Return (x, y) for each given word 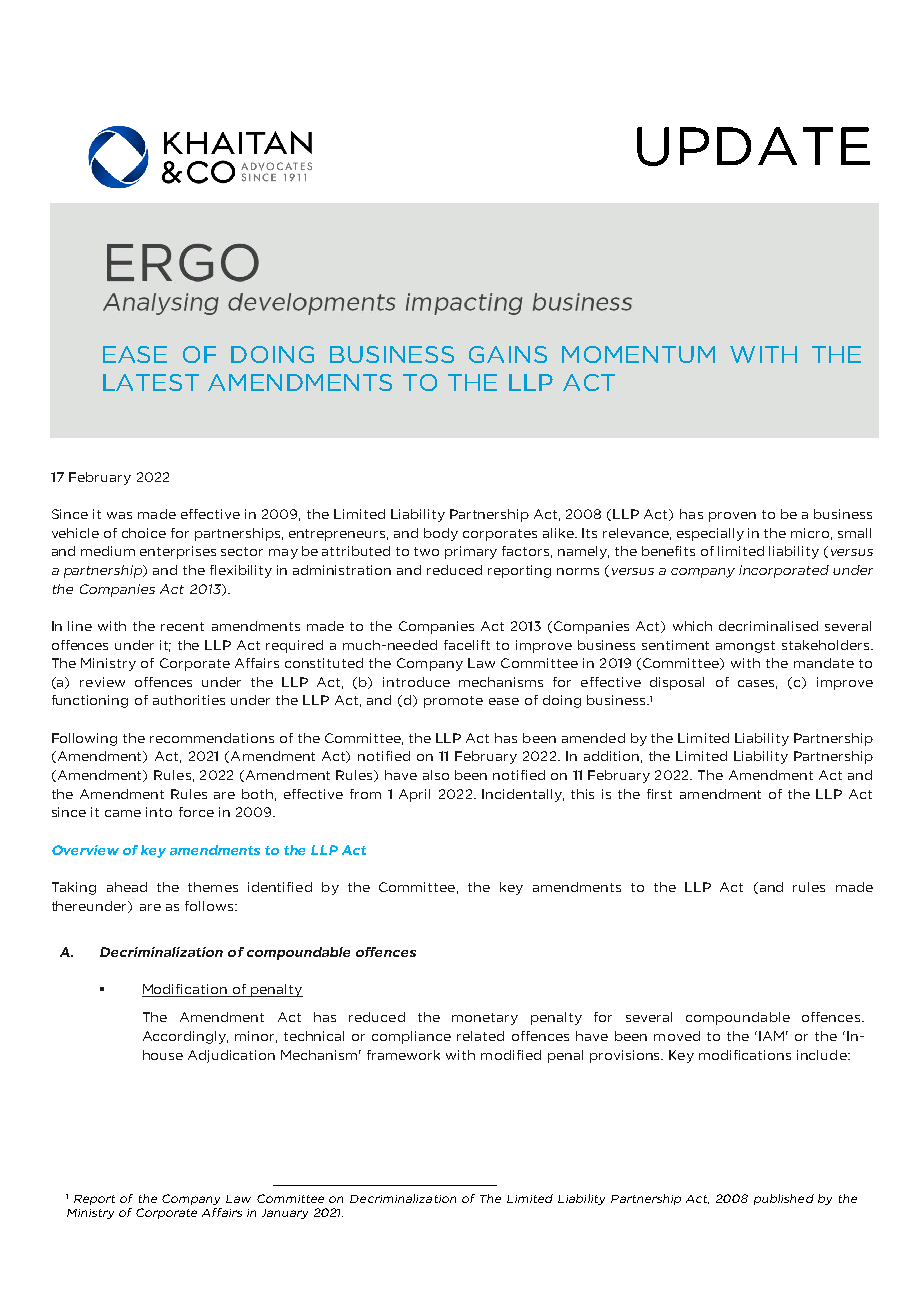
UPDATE (753, 146)
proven (732, 517)
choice (144, 533)
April (414, 795)
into (159, 812)
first (659, 794)
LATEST (151, 382)
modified (511, 1055)
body (441, 534)
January (285, 1214)
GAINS (508, 354)
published (784, 1199)
